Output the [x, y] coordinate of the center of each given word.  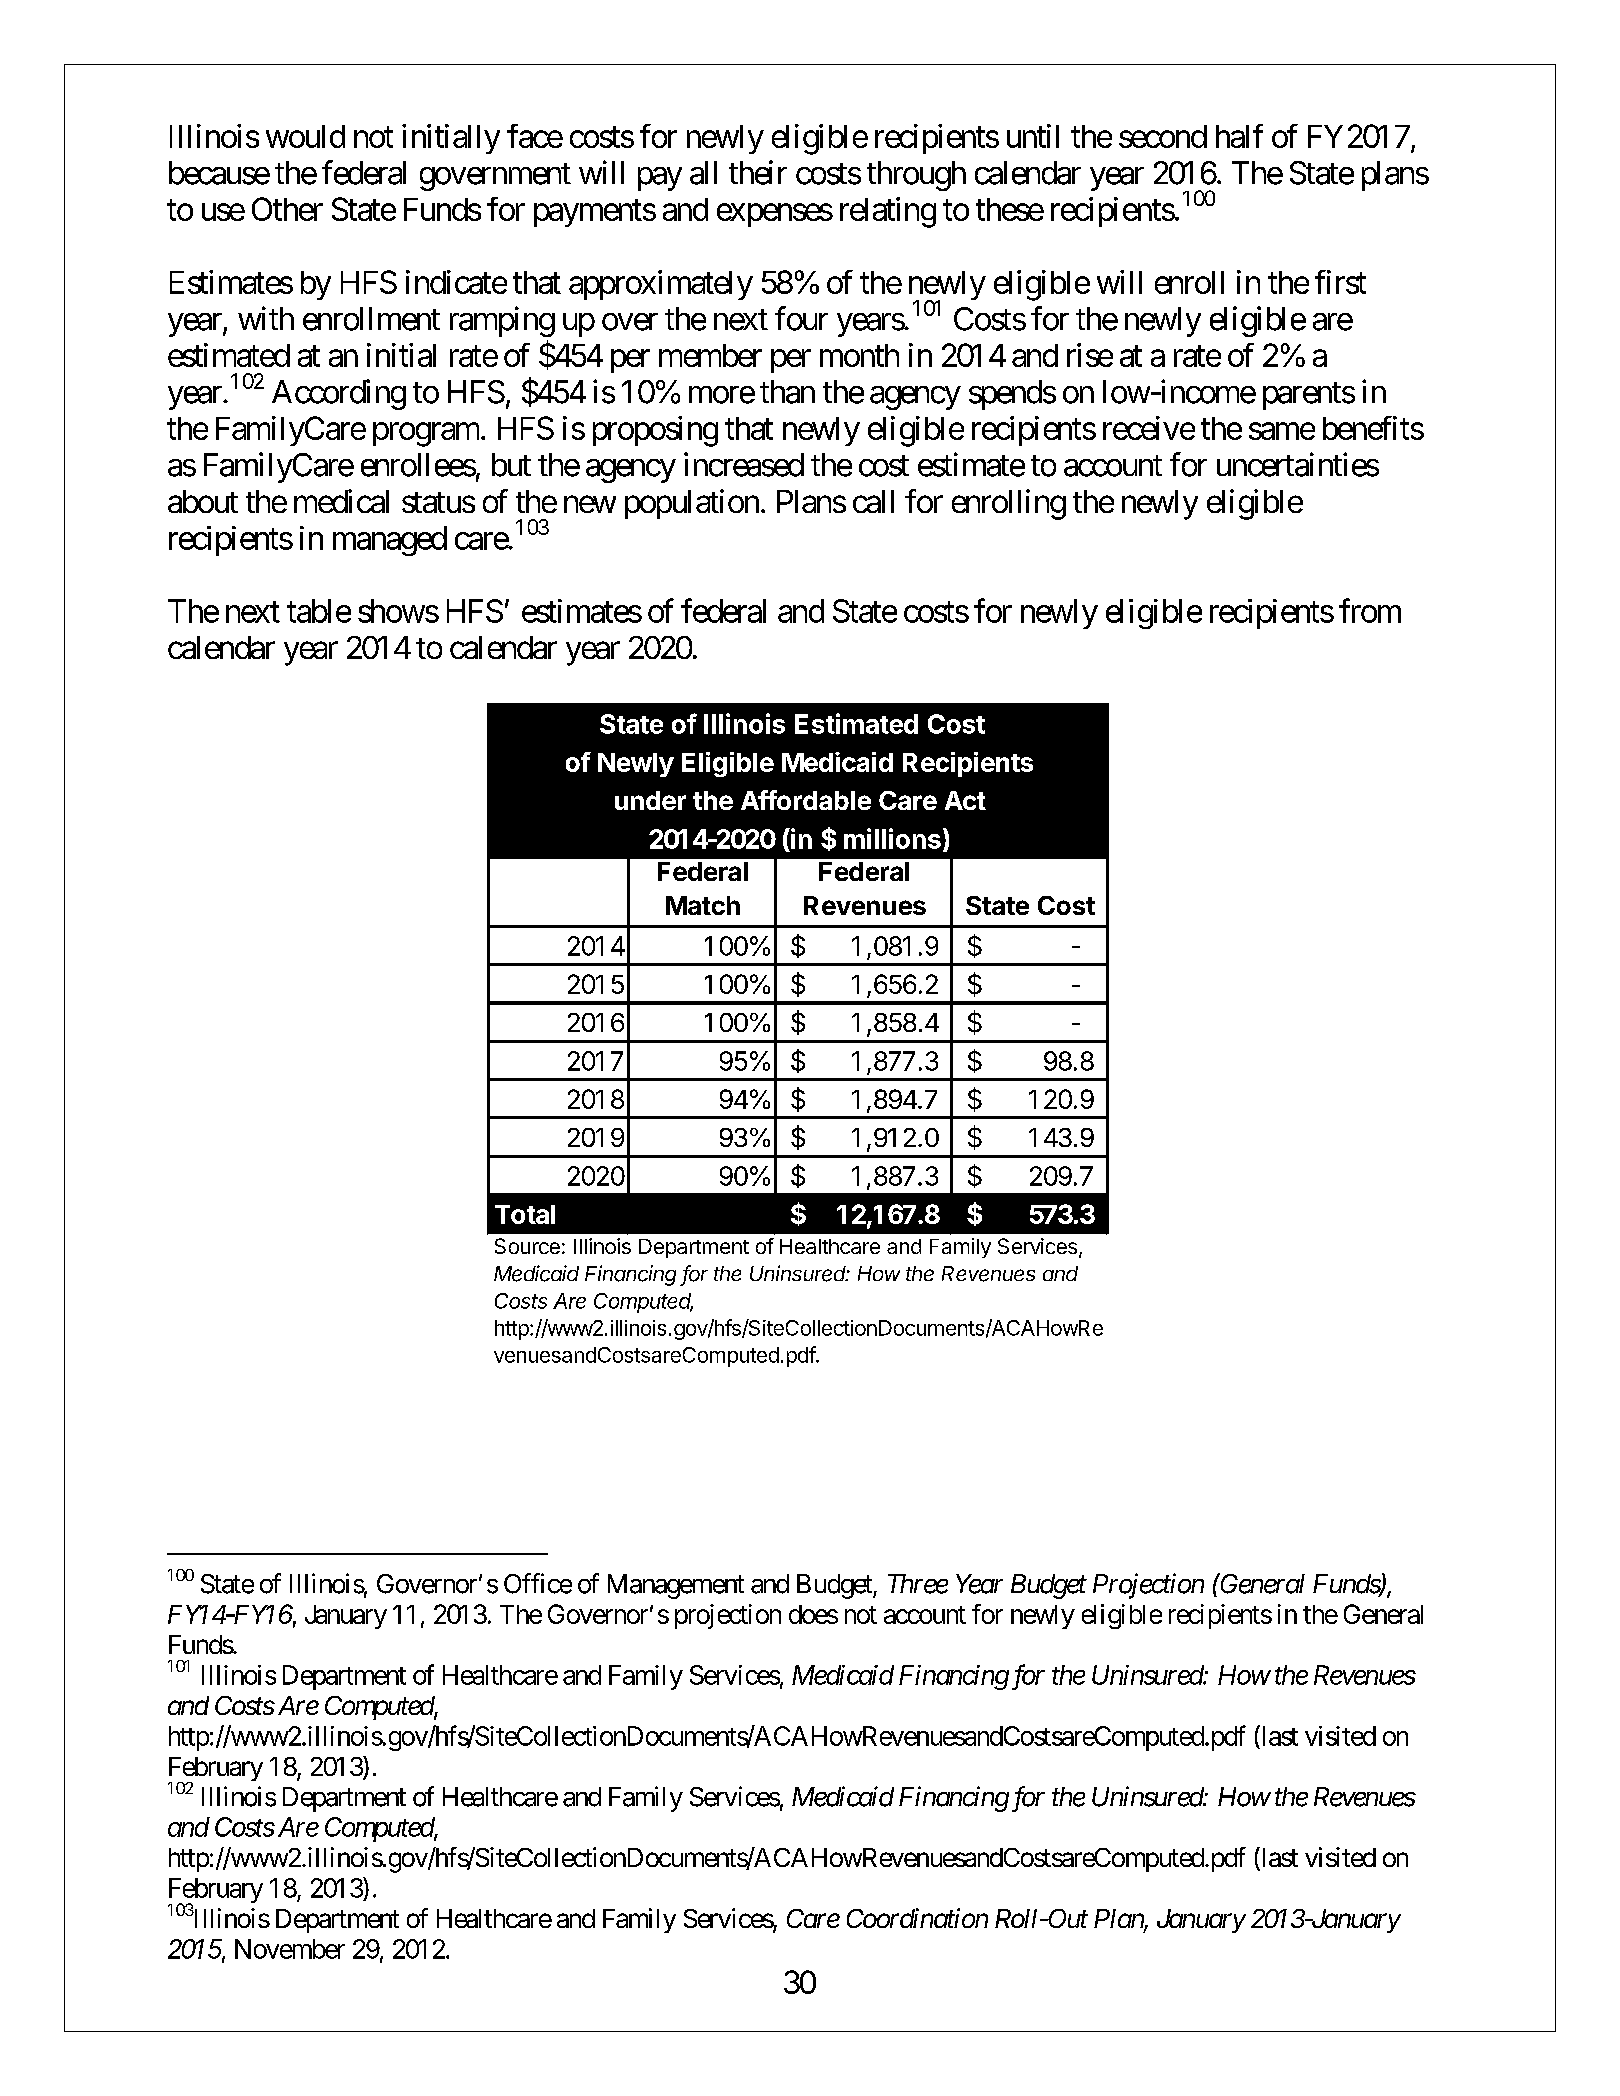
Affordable [806, 800]
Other [287, 209]
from [1370, 610]
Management [676, 1586]
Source [527, 1246]
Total [525, 1214]
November [290, 1949]
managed [390, 541]
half [1239, 136]
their [758, 172]
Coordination [917, 1918]
